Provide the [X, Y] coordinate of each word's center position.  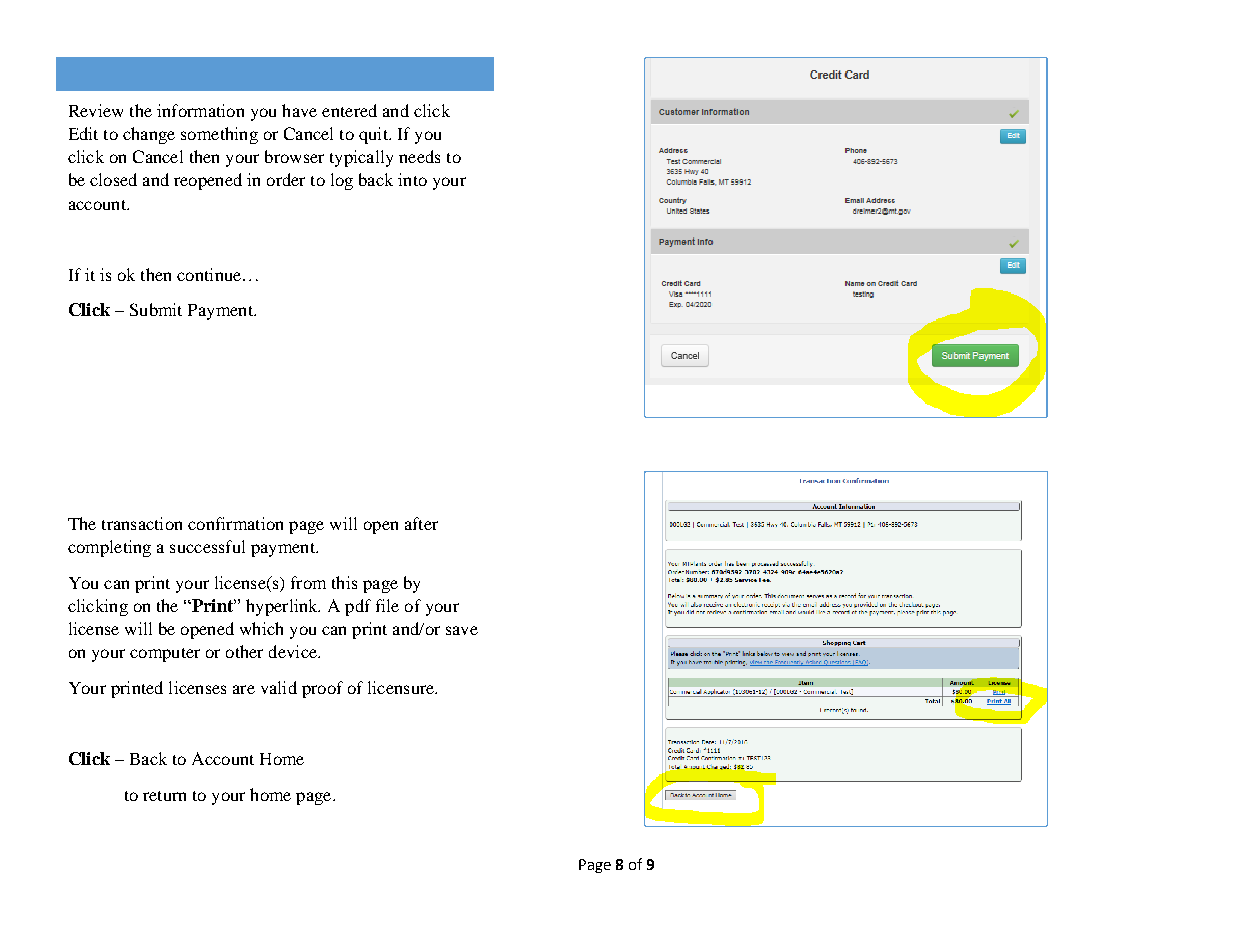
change [149, 135]
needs [419, 156]
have [299, 110]
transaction [142, 523]
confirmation [235, 523]
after [421, 523]
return [164, 796]
